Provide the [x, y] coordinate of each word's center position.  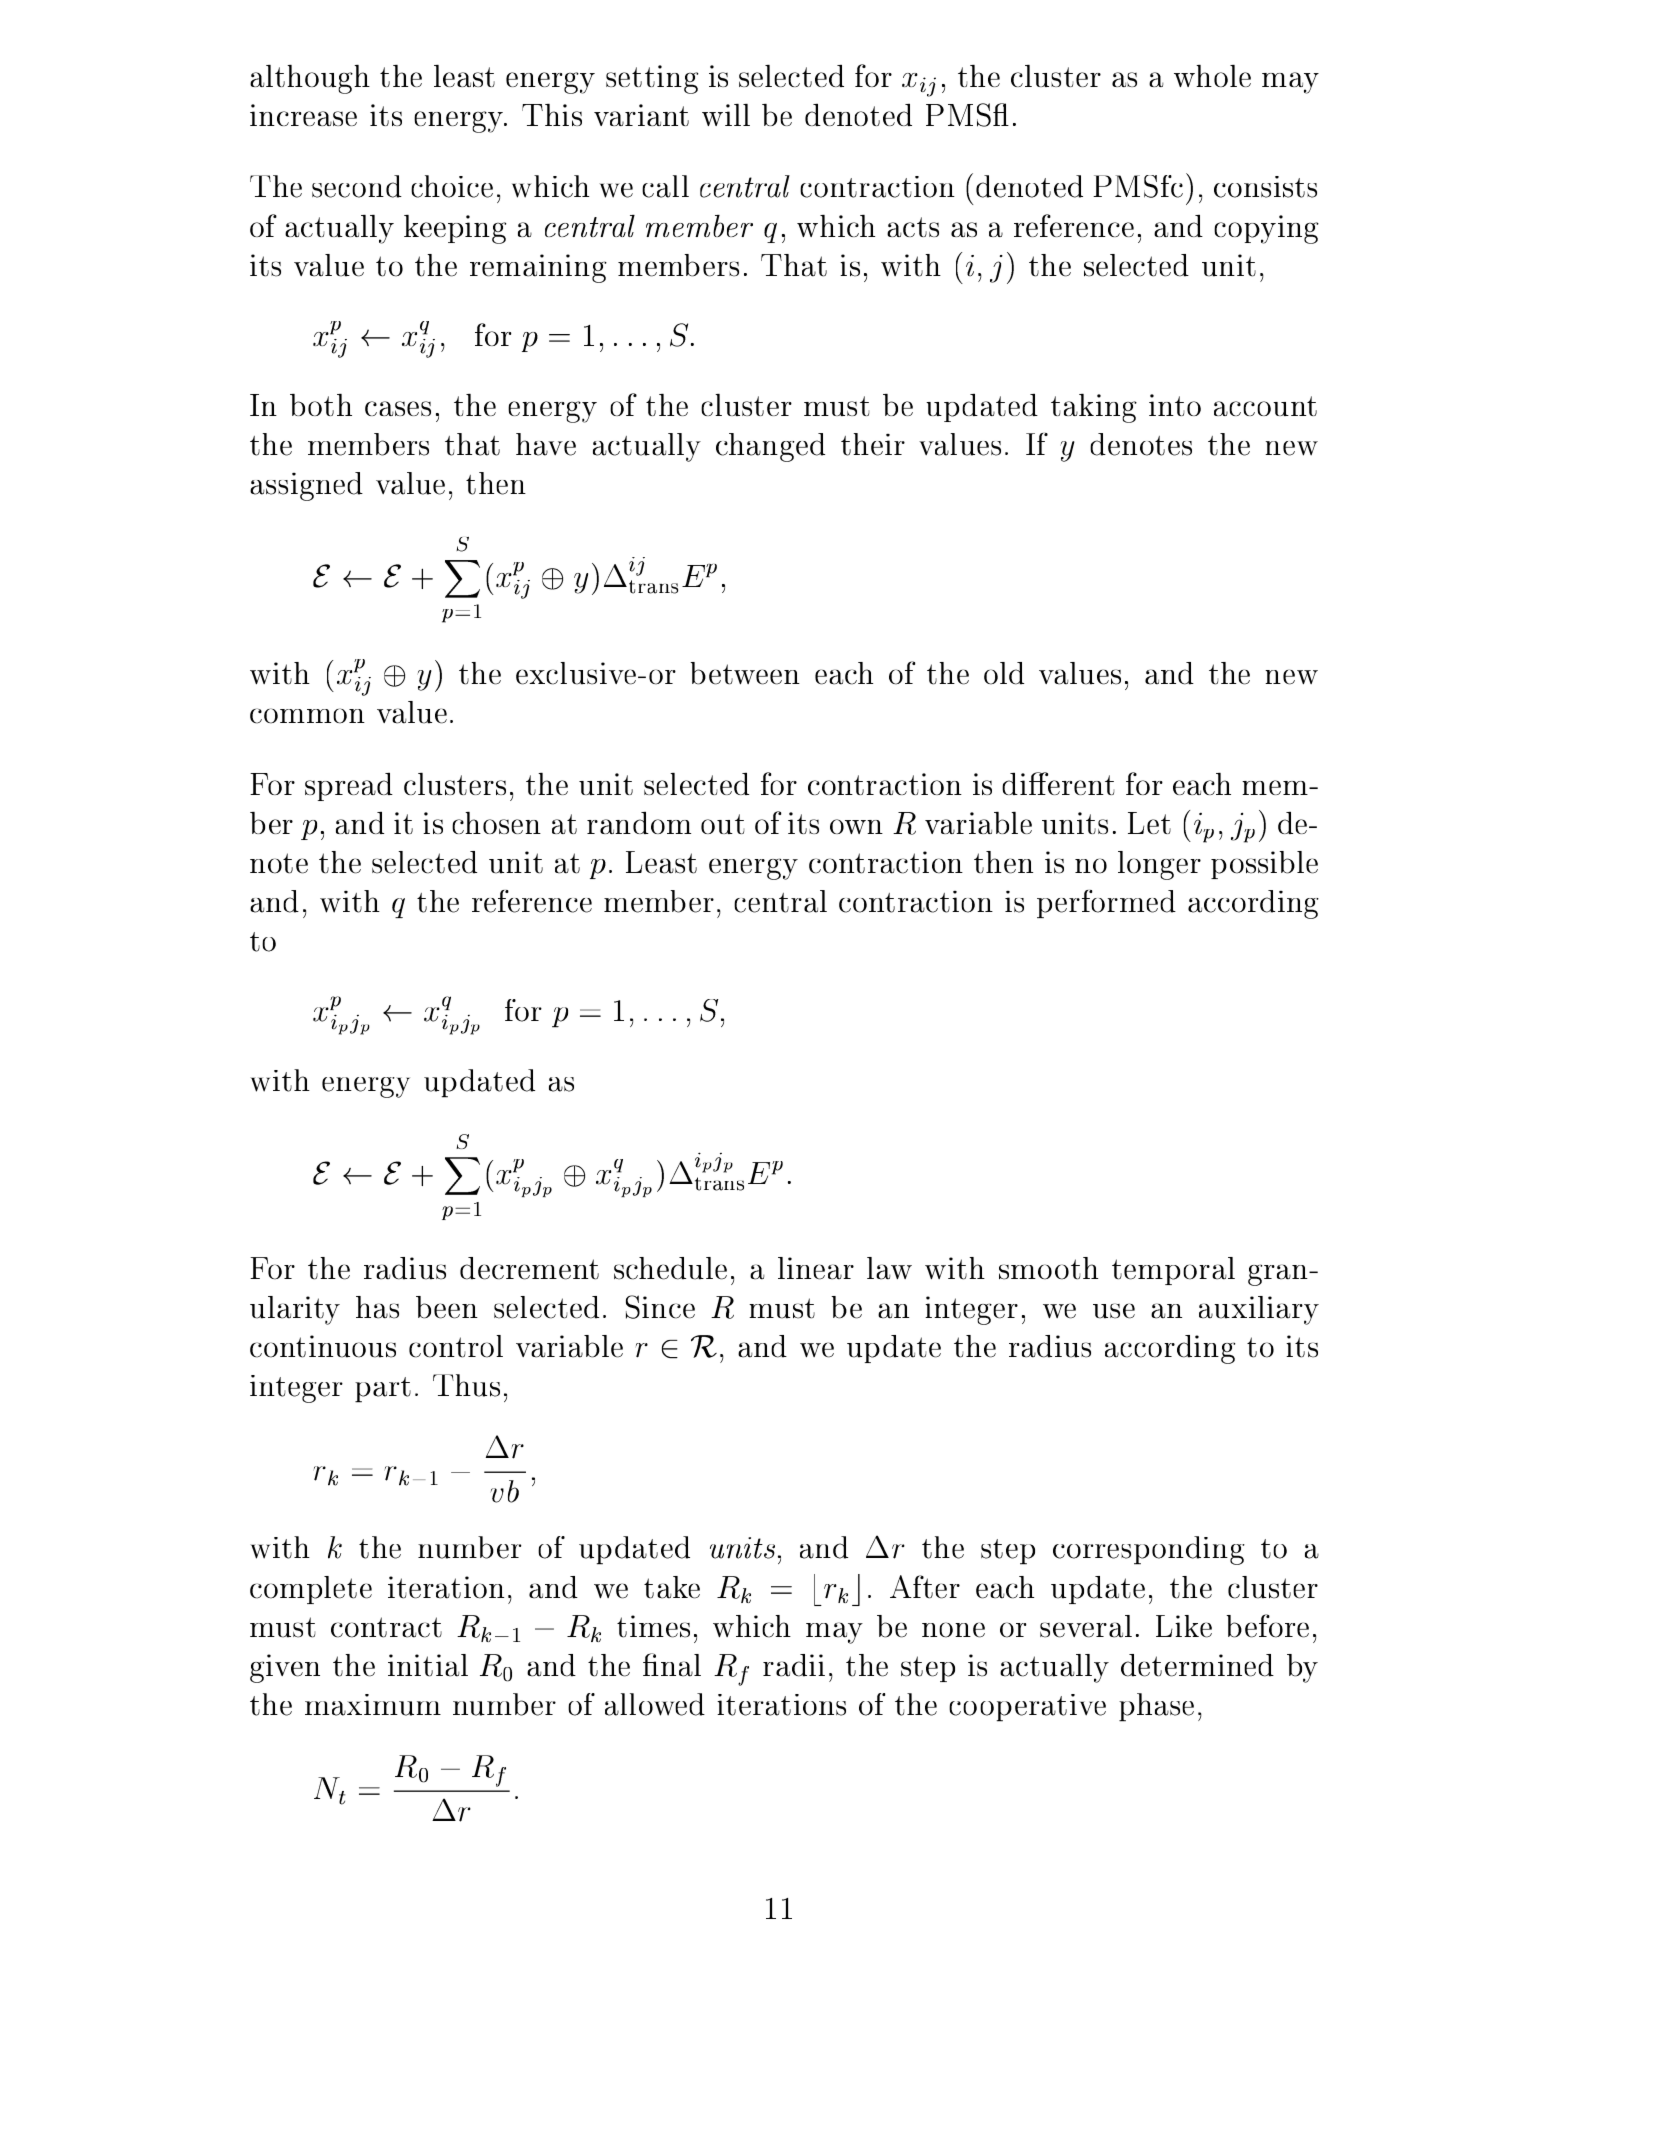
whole [1212, 76]
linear [816, 1268]
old [1004, 673]
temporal [1173, 1271]
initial [428, 1665]
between [745, 673]
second [357, 186]
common [307, 716]
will [726, 115]
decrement [529, 1268]
